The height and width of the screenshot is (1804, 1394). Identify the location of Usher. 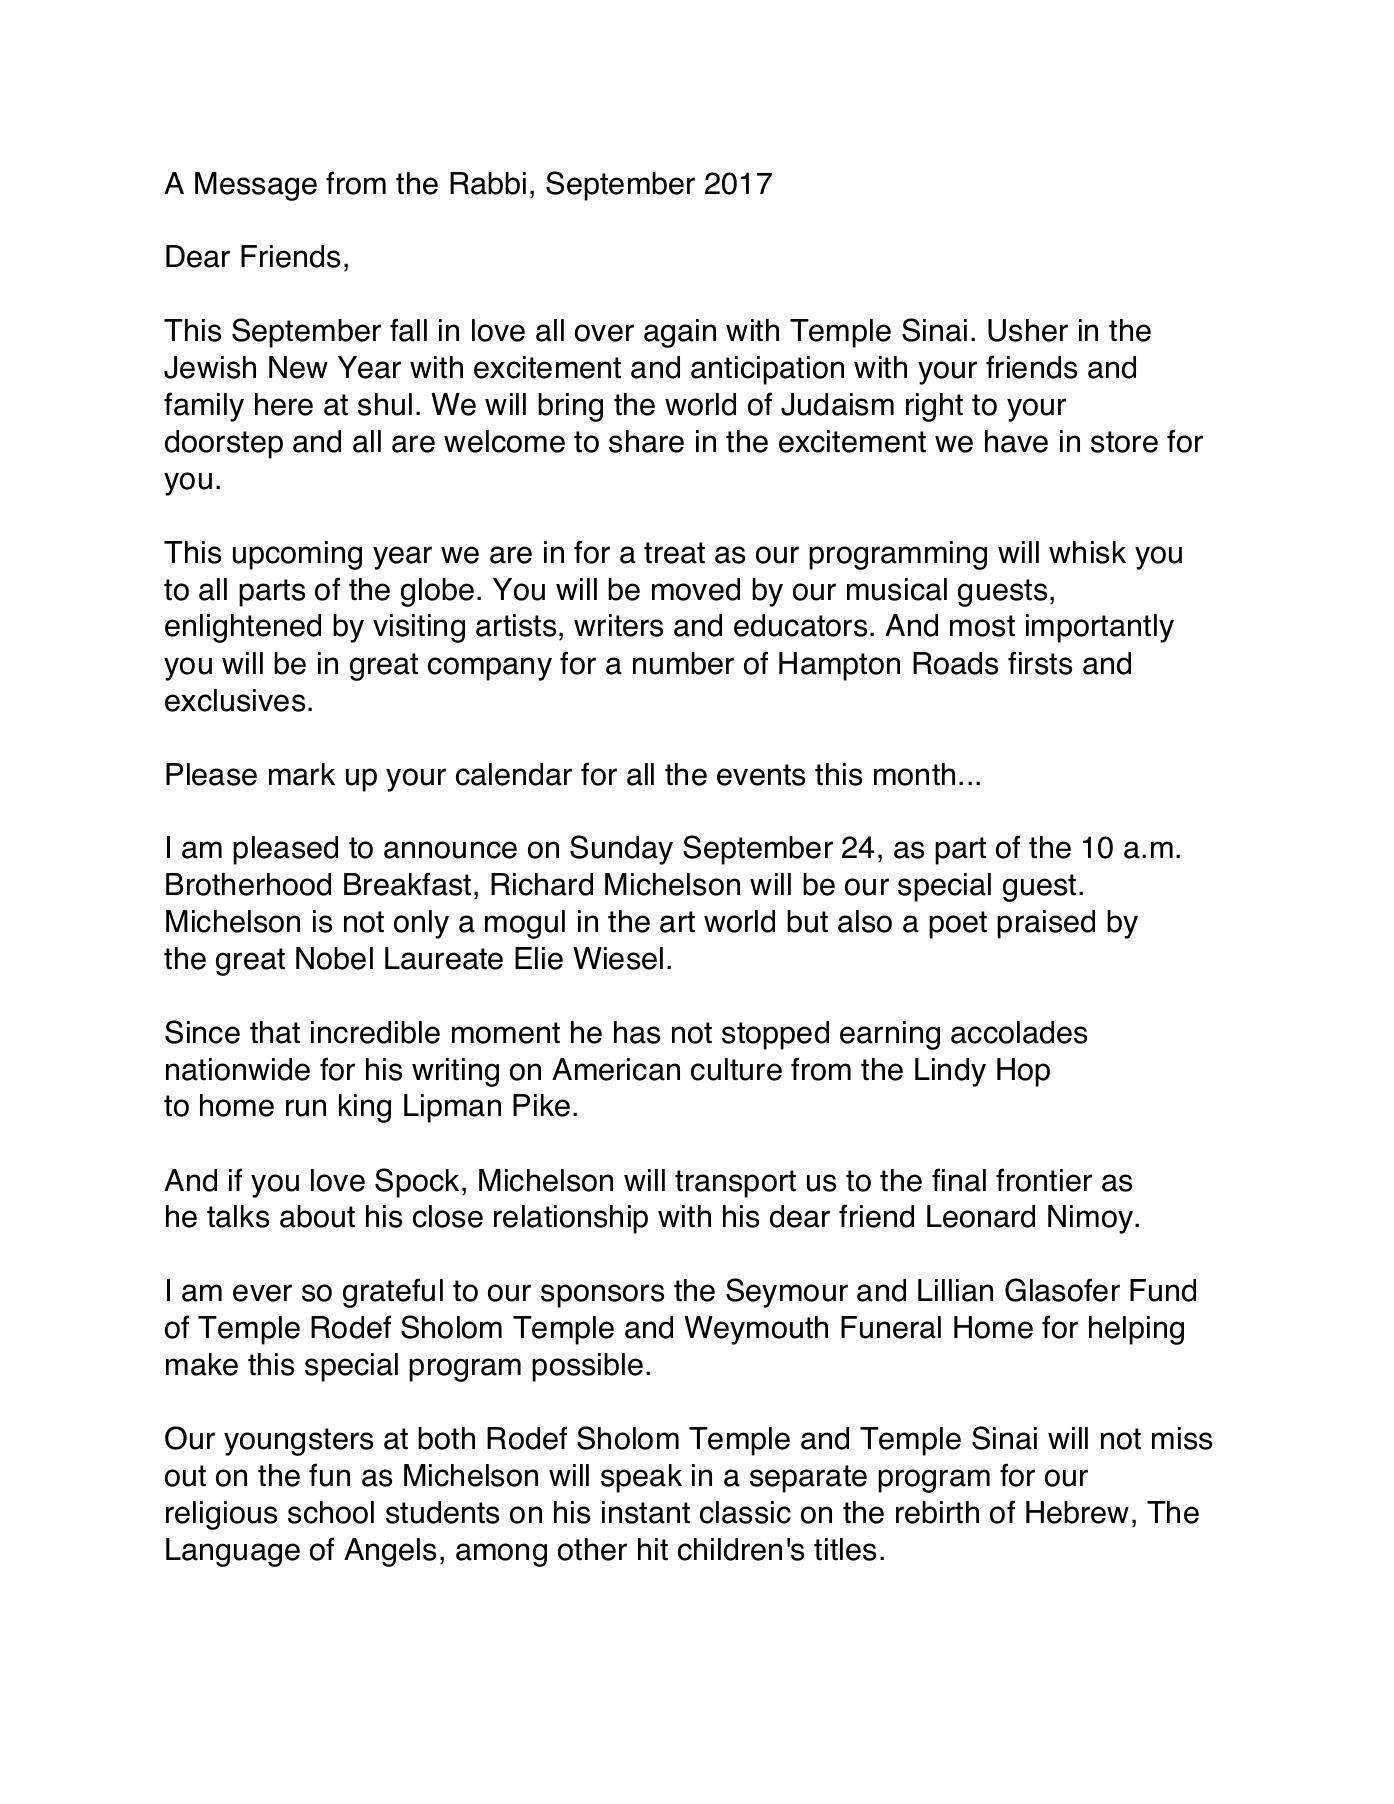
(1028, 330).
